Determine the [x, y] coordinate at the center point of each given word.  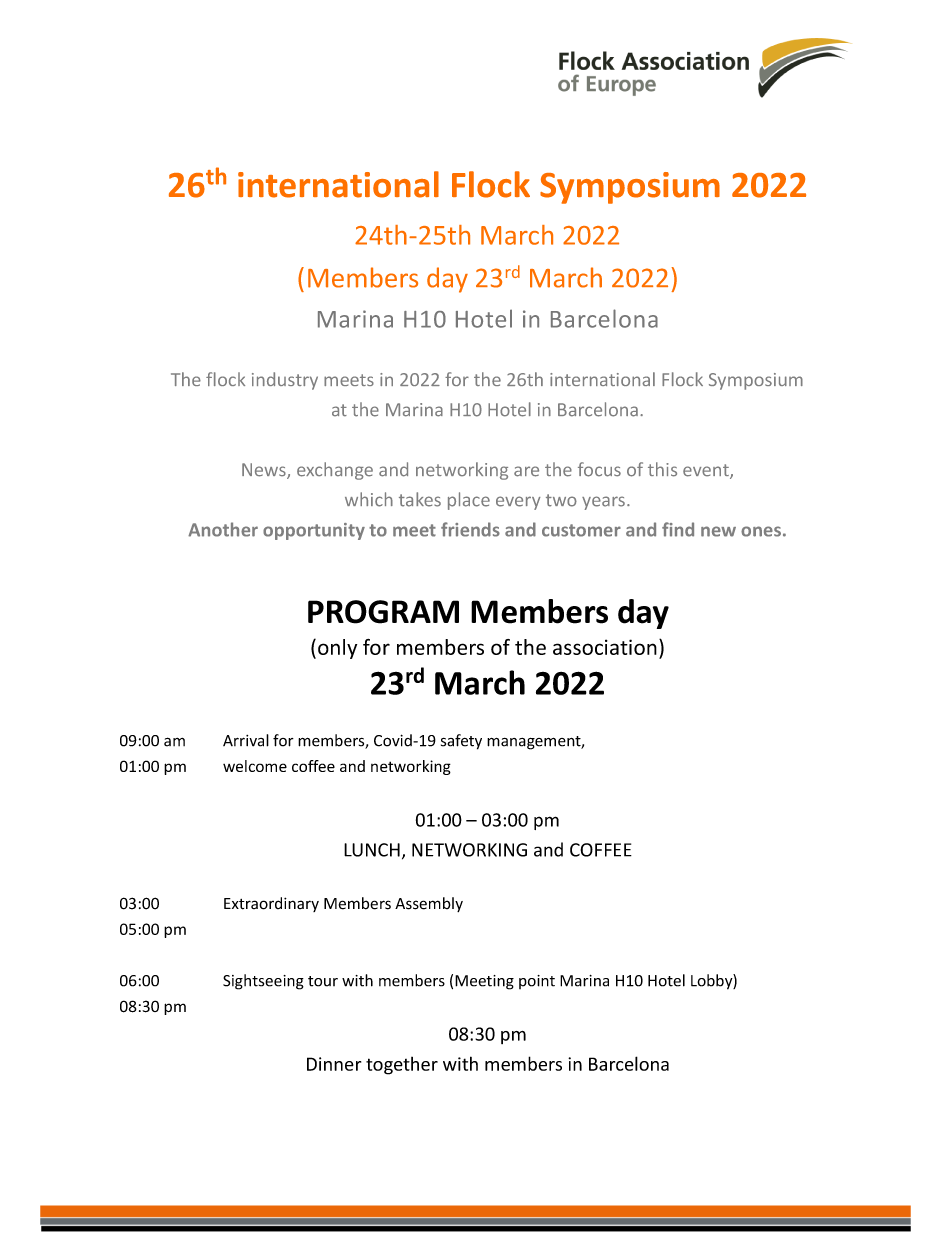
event [707, 471]
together [402, 1066]
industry [285, 381]
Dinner [334, 1064]
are [526, 471]
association [605, 647]
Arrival [246, 740]
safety [461, 742]
